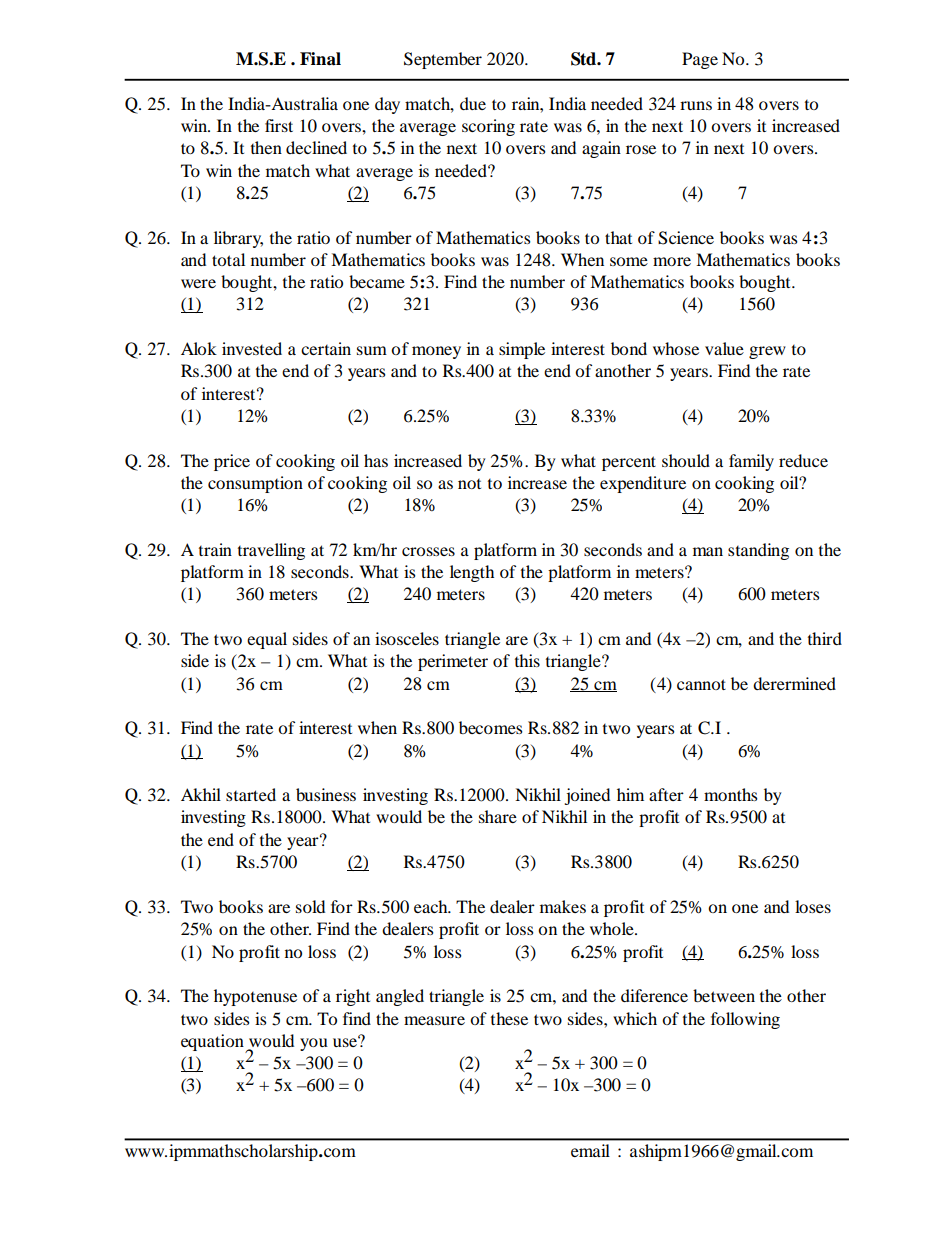 The height and width of the page is (1233, 952). I want to click on length, so click(472, 573).
